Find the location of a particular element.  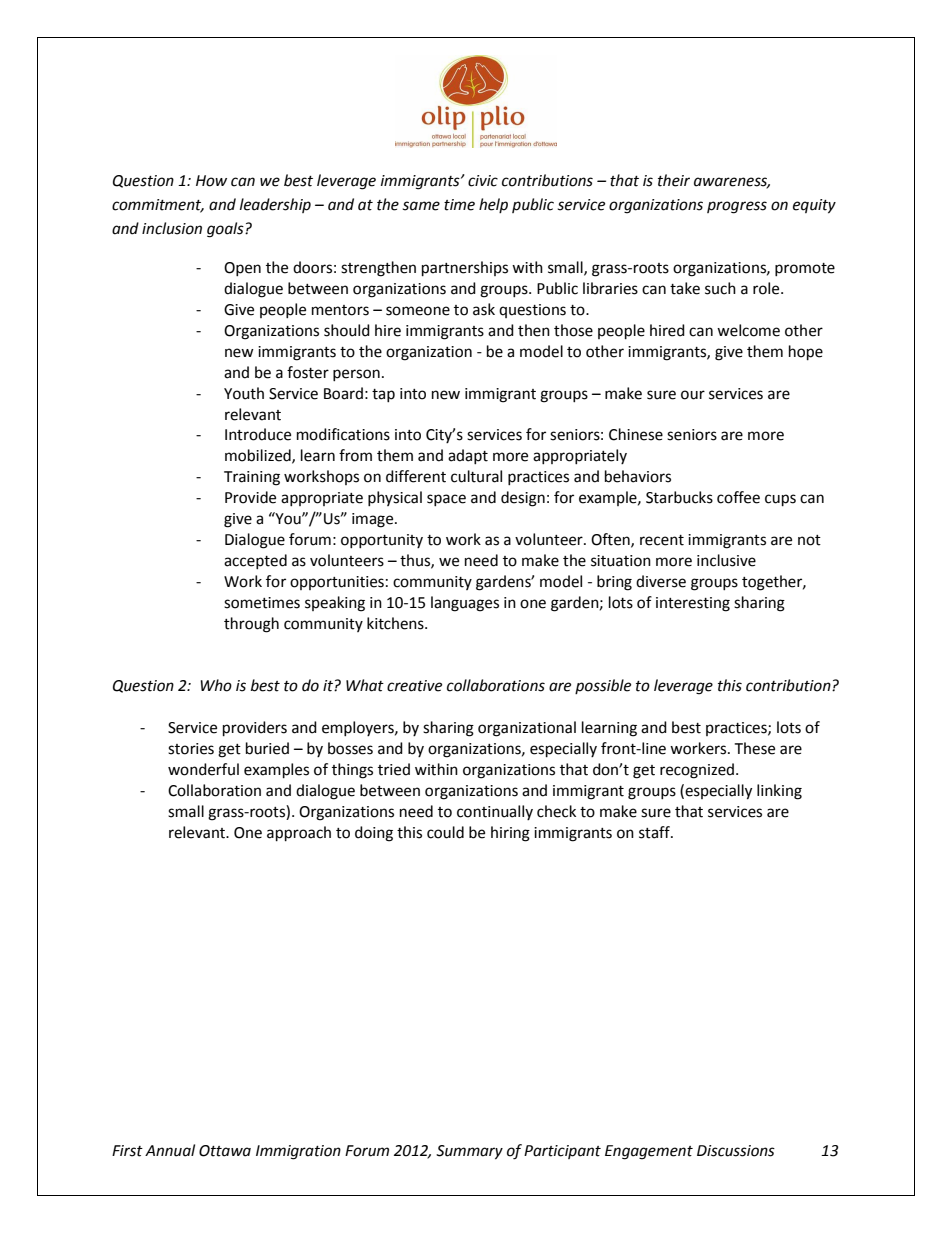

linking is located at coordinates (779, 792).
